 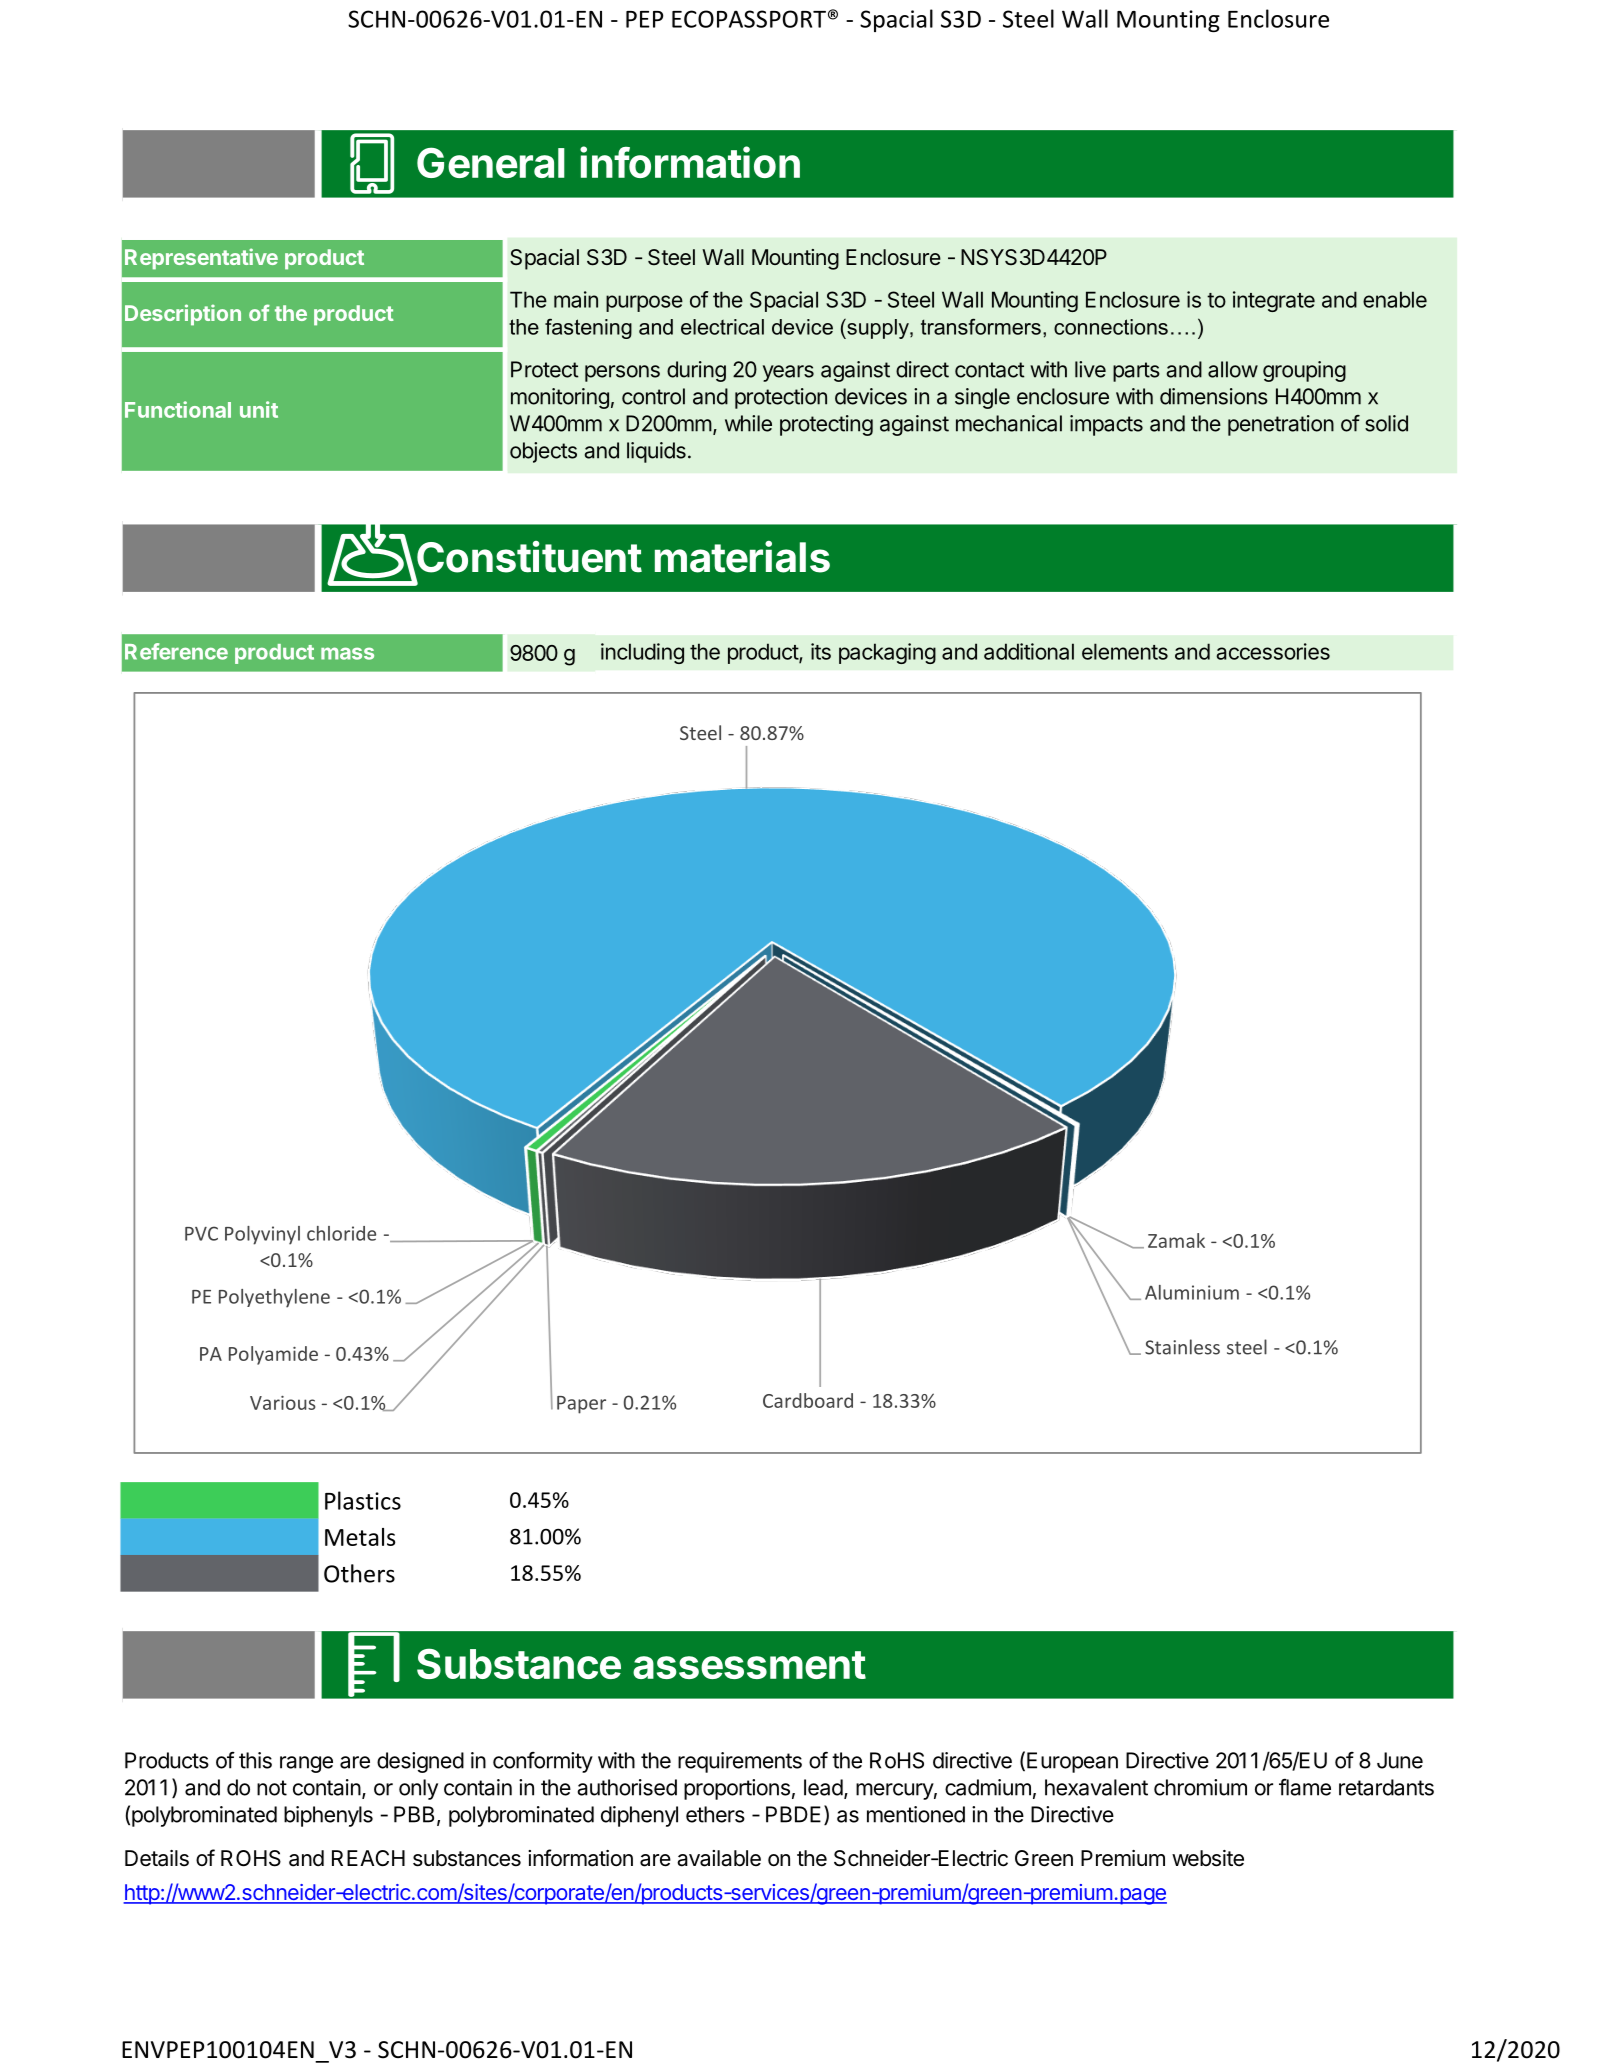 I want to click on integrate, so click(x=1274, y=301).
